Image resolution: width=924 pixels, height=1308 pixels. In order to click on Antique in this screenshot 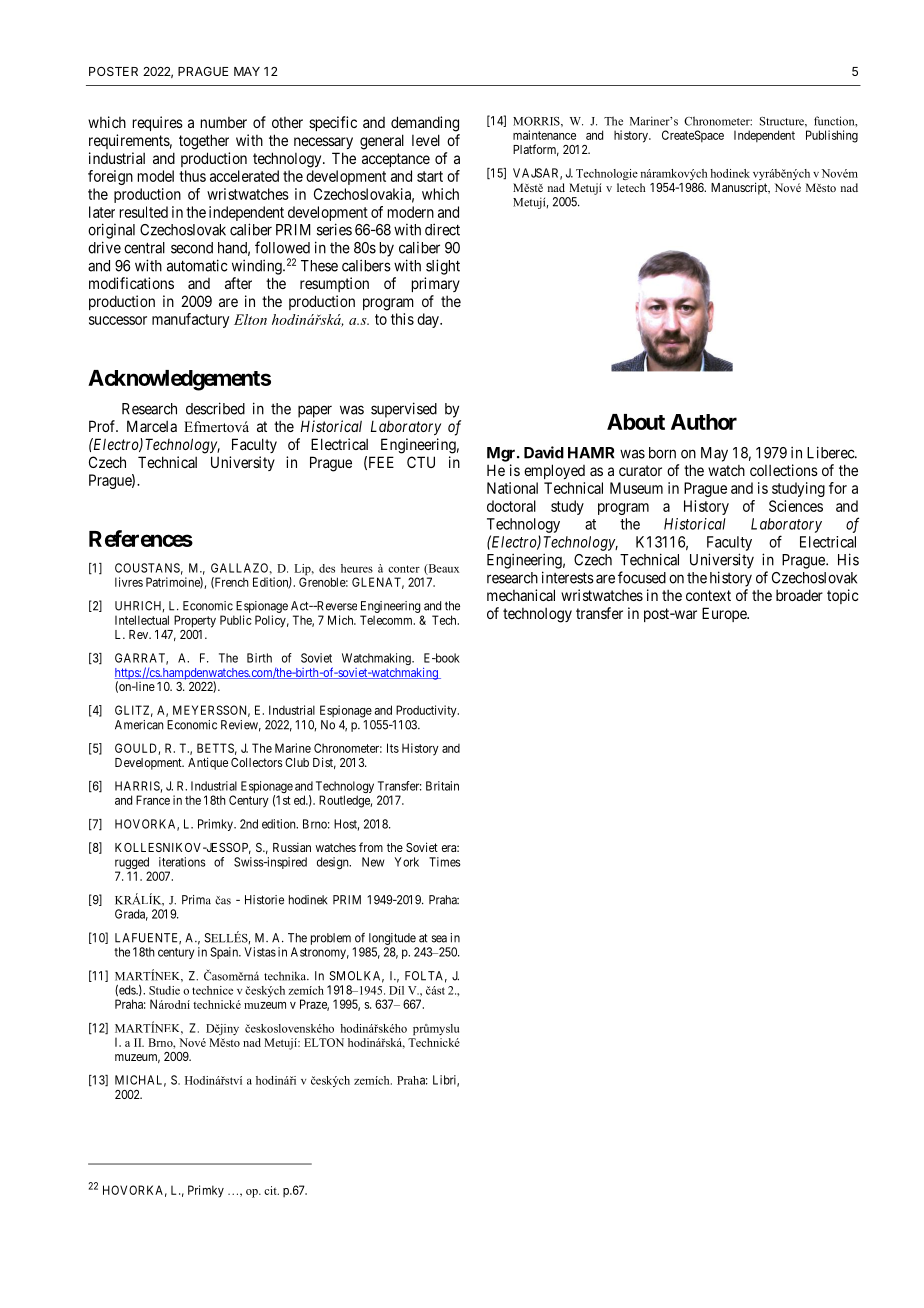, I will do `click(208, 763)`.
